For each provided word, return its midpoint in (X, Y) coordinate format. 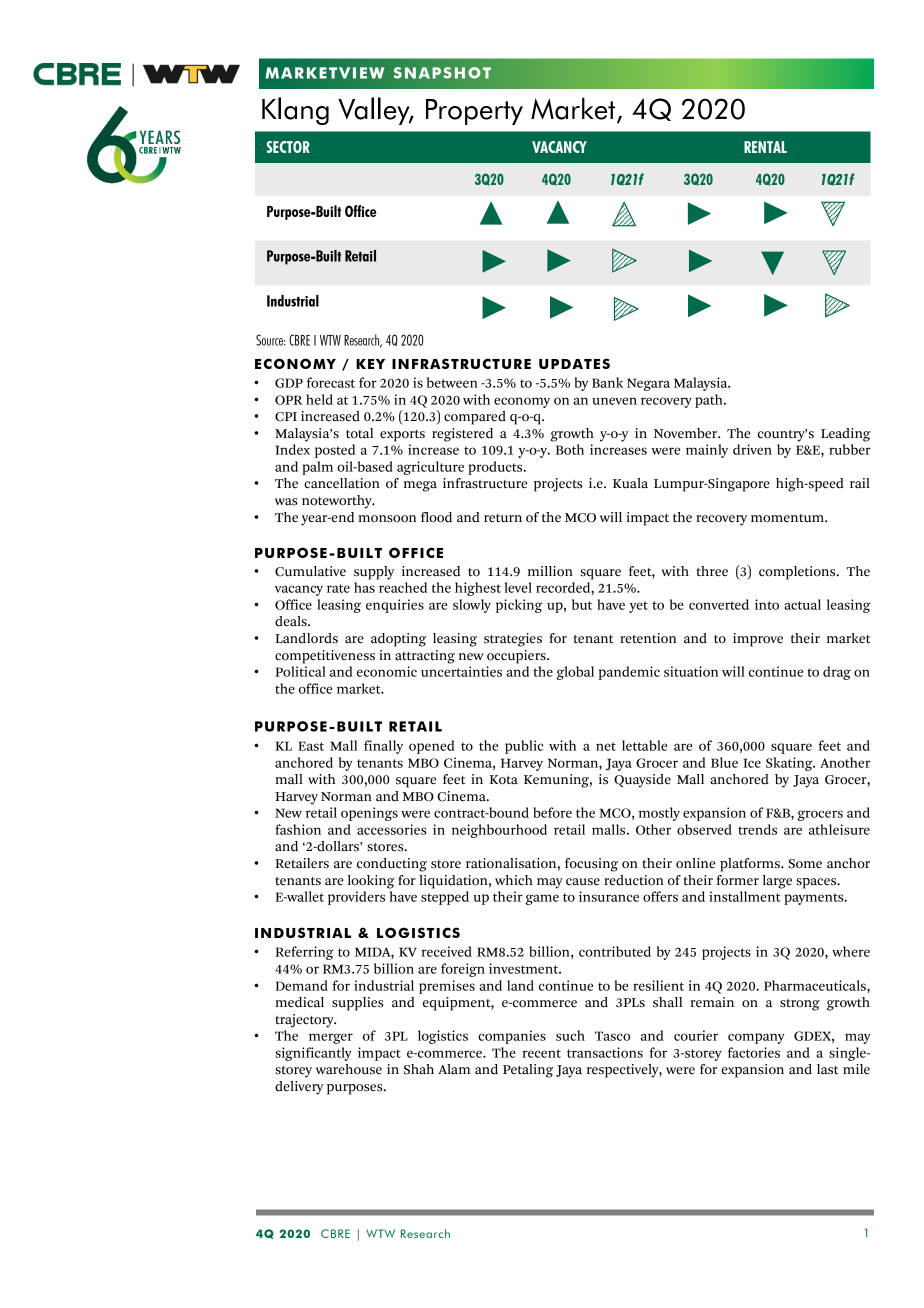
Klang (295, 111)
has (364, 587)
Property (474, 112)
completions (798, 573)
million (550, 571)
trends (757, 829)
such (570, 1035)
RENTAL (765, 147)
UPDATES (574, 363)
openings (369, 814)
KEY (370, 364)
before (552, 812)
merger (331, 1038)
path (710, 401)
